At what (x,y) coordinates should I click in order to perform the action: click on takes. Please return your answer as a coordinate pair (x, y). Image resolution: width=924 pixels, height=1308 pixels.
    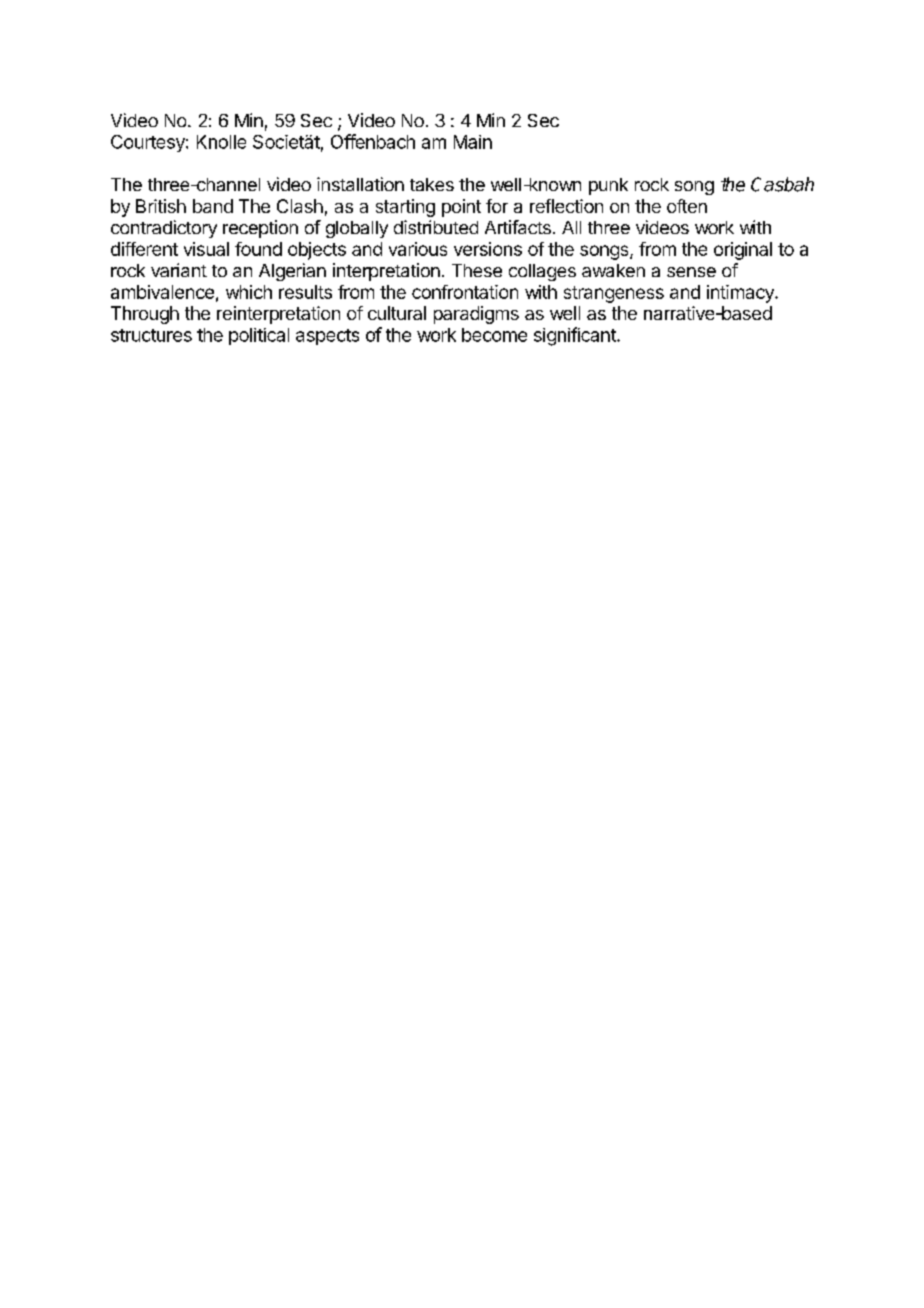
    Looking at the image, I should click on (432, 184).
